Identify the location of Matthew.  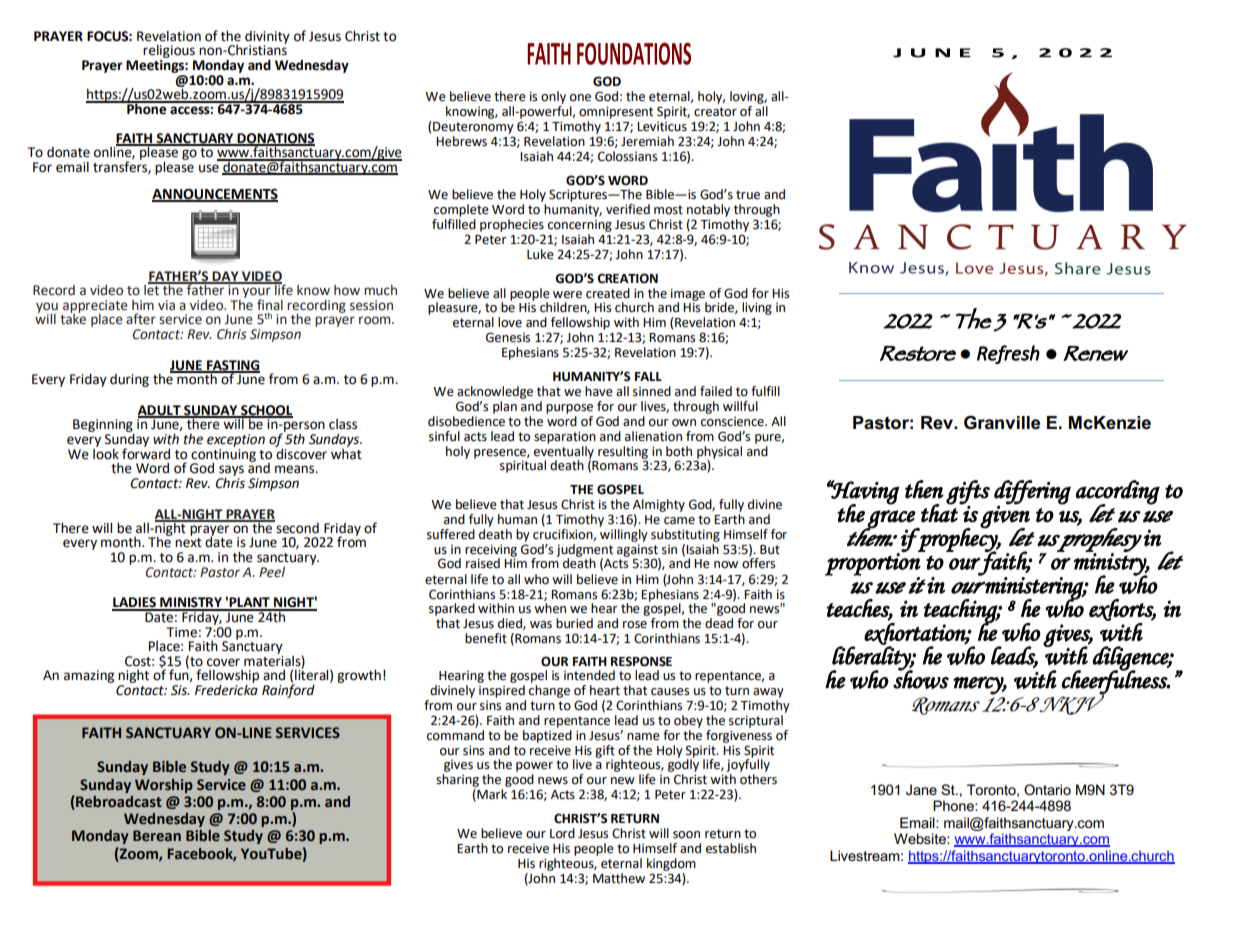
(619, 878).
